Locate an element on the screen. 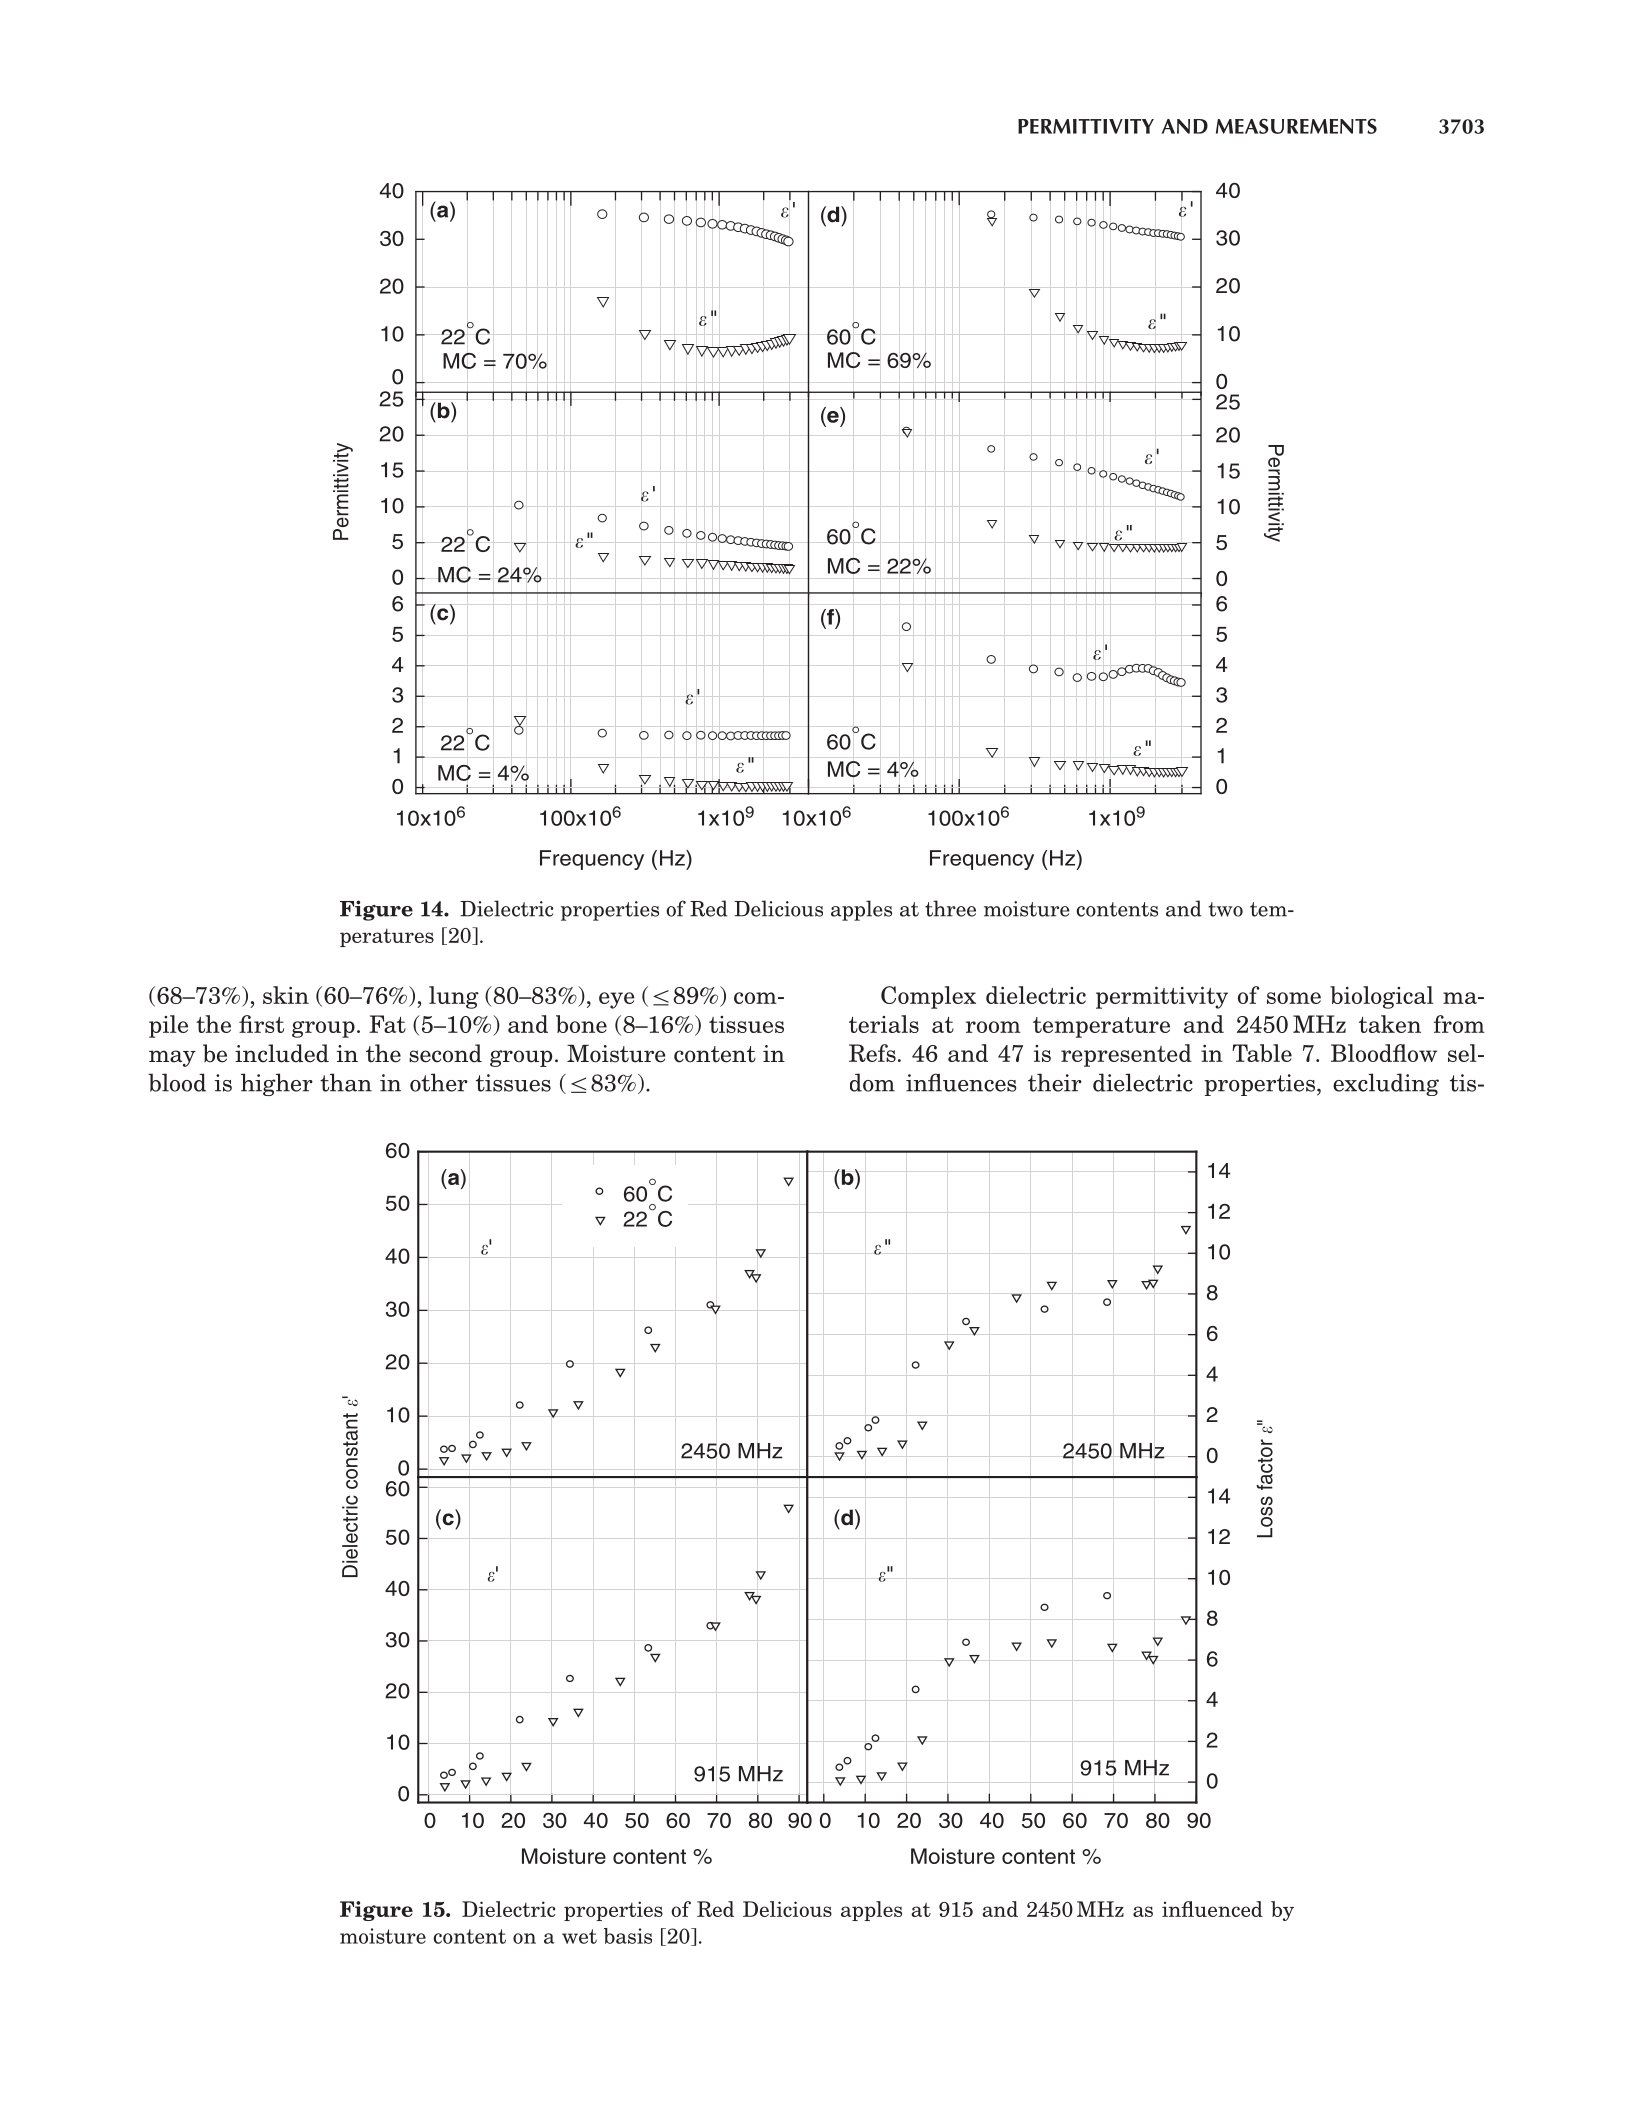 This screenshot has width=1629, height=2113. Refs is located at coordinates (872, 1053).
